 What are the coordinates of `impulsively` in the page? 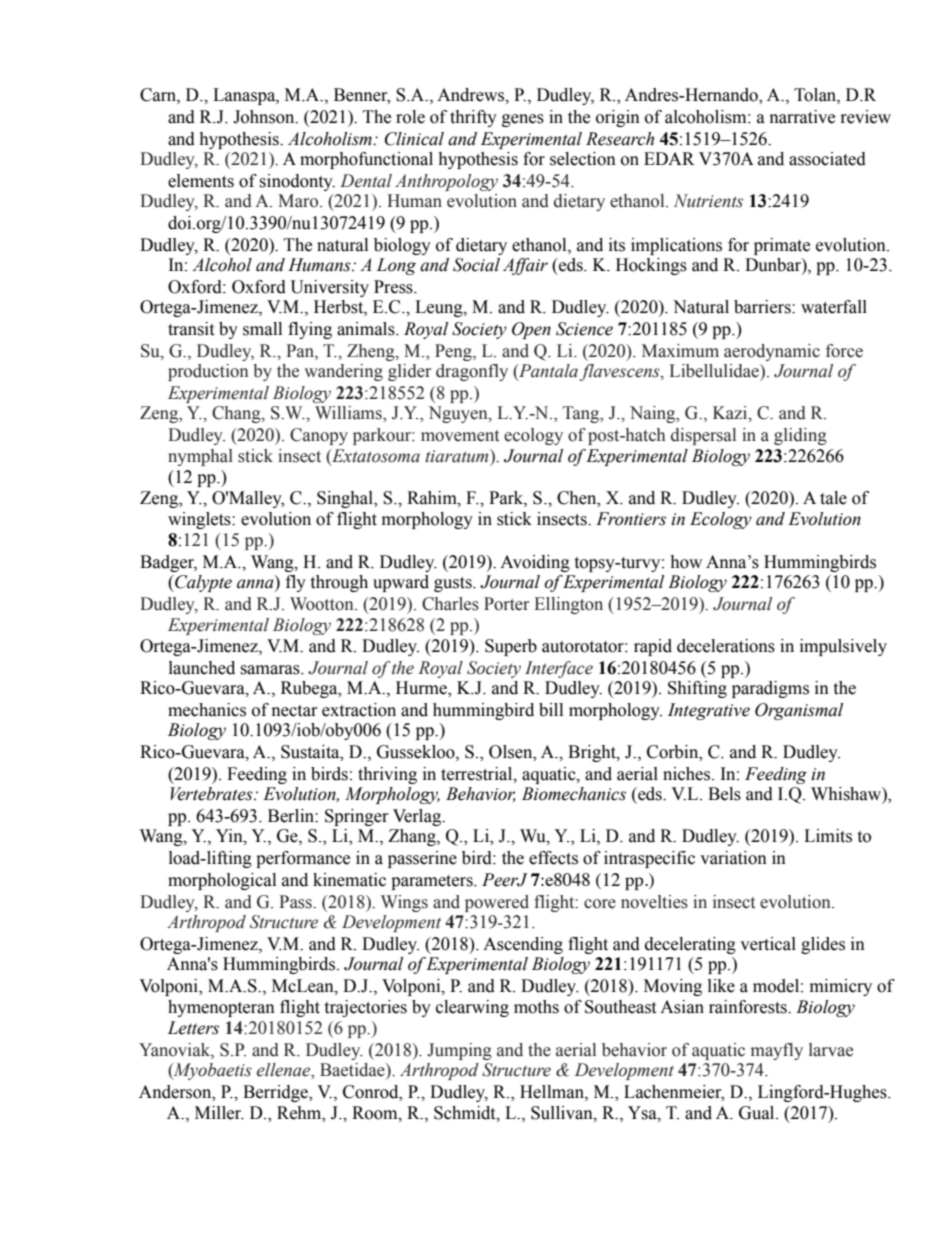 It's located at (843, 647).
